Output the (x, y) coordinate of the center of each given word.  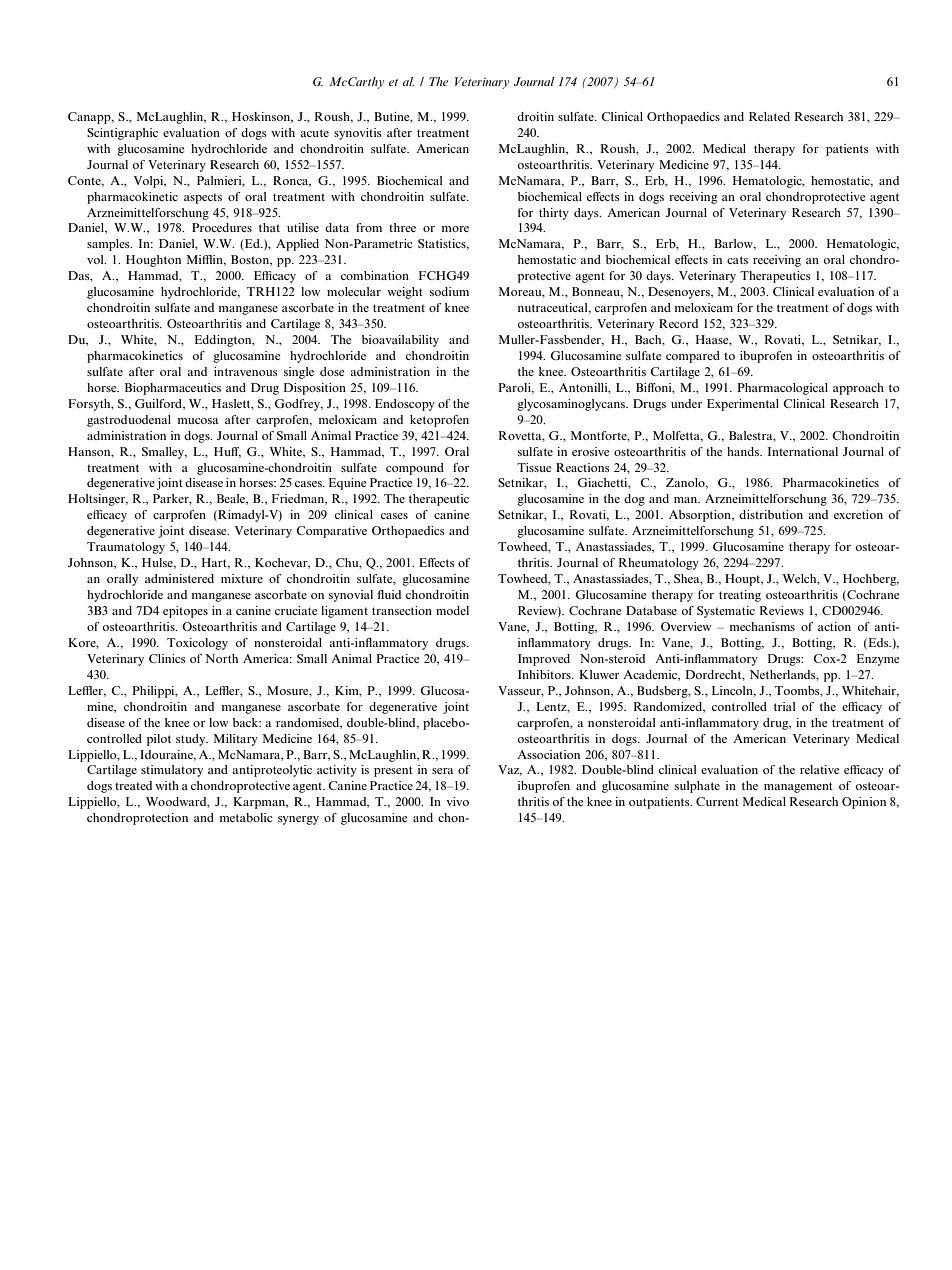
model (452, 610)
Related (769, 116)
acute (314, 133)
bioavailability (400, 341)
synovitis (358, 134)
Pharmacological (782, 389)
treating (740, 596)
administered (179, 578)
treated (133, 785)
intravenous (246, 371)
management (798, 787)
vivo (457, 801)
